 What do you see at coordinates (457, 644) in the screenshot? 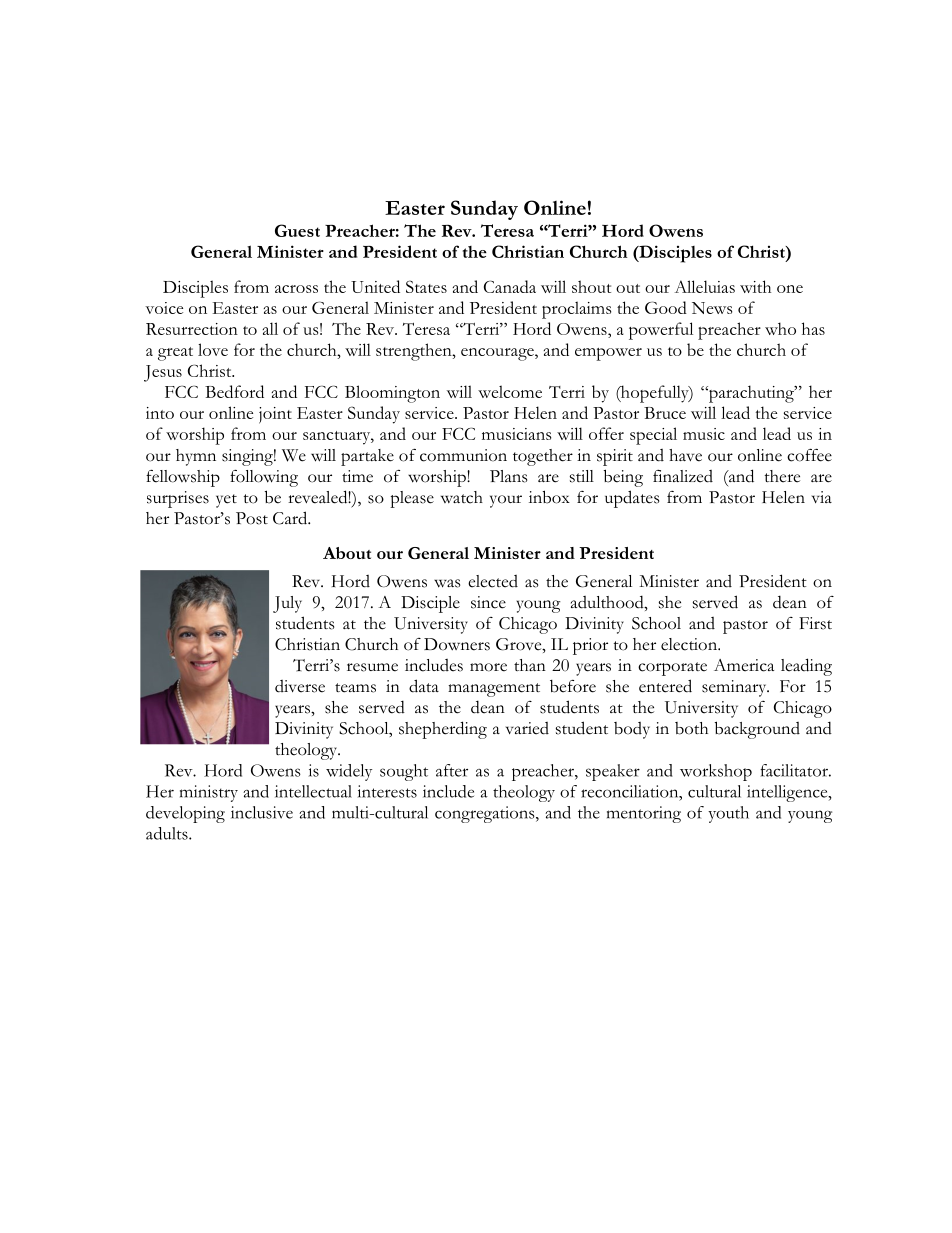
I see `Downers` at bounding box center [457, 644].
